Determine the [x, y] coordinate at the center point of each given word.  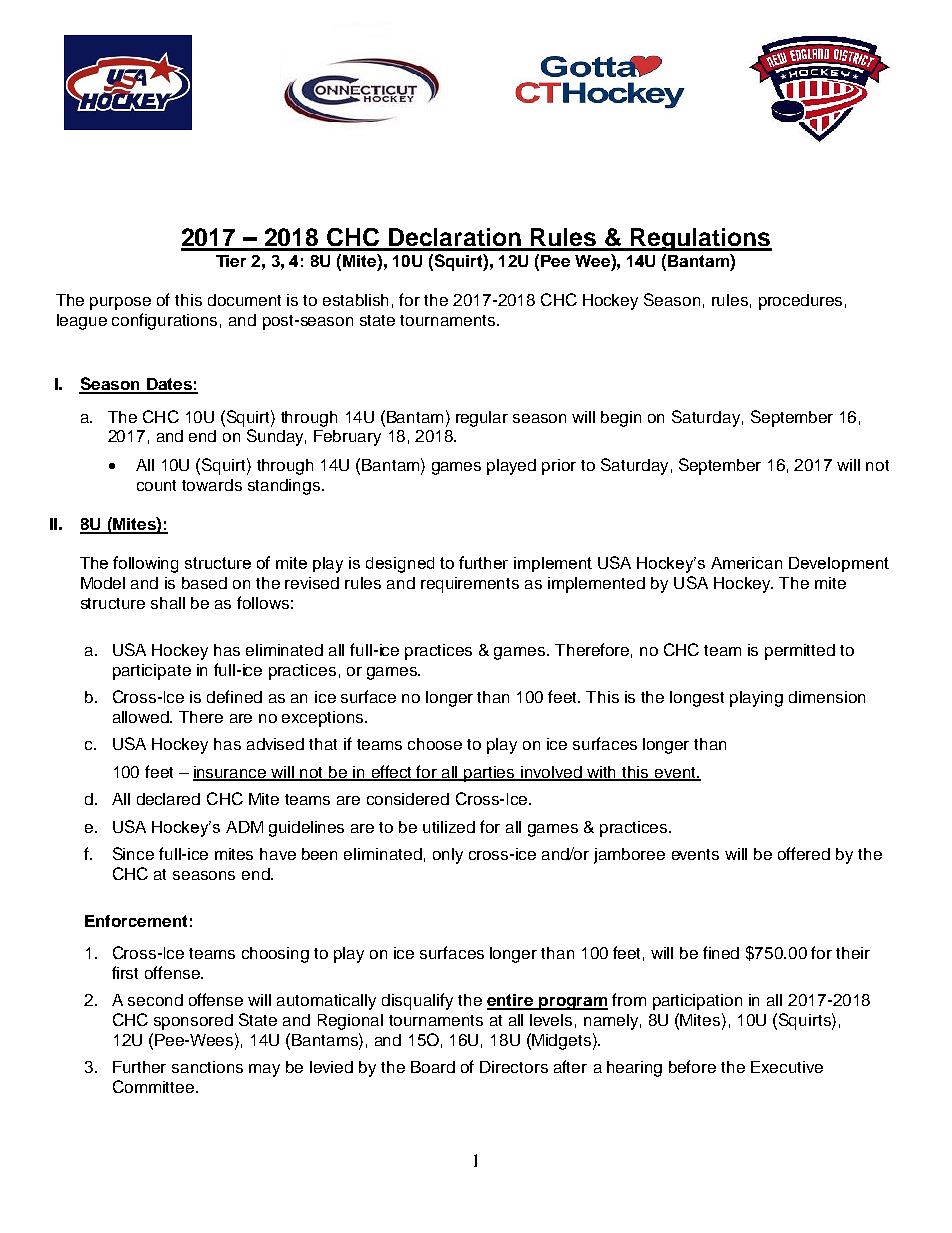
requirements [470, 585]
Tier [231, 261]
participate [152, 672]
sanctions [207, 1067]
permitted [800, 652]
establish [355, 300]
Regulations [700, 239]
